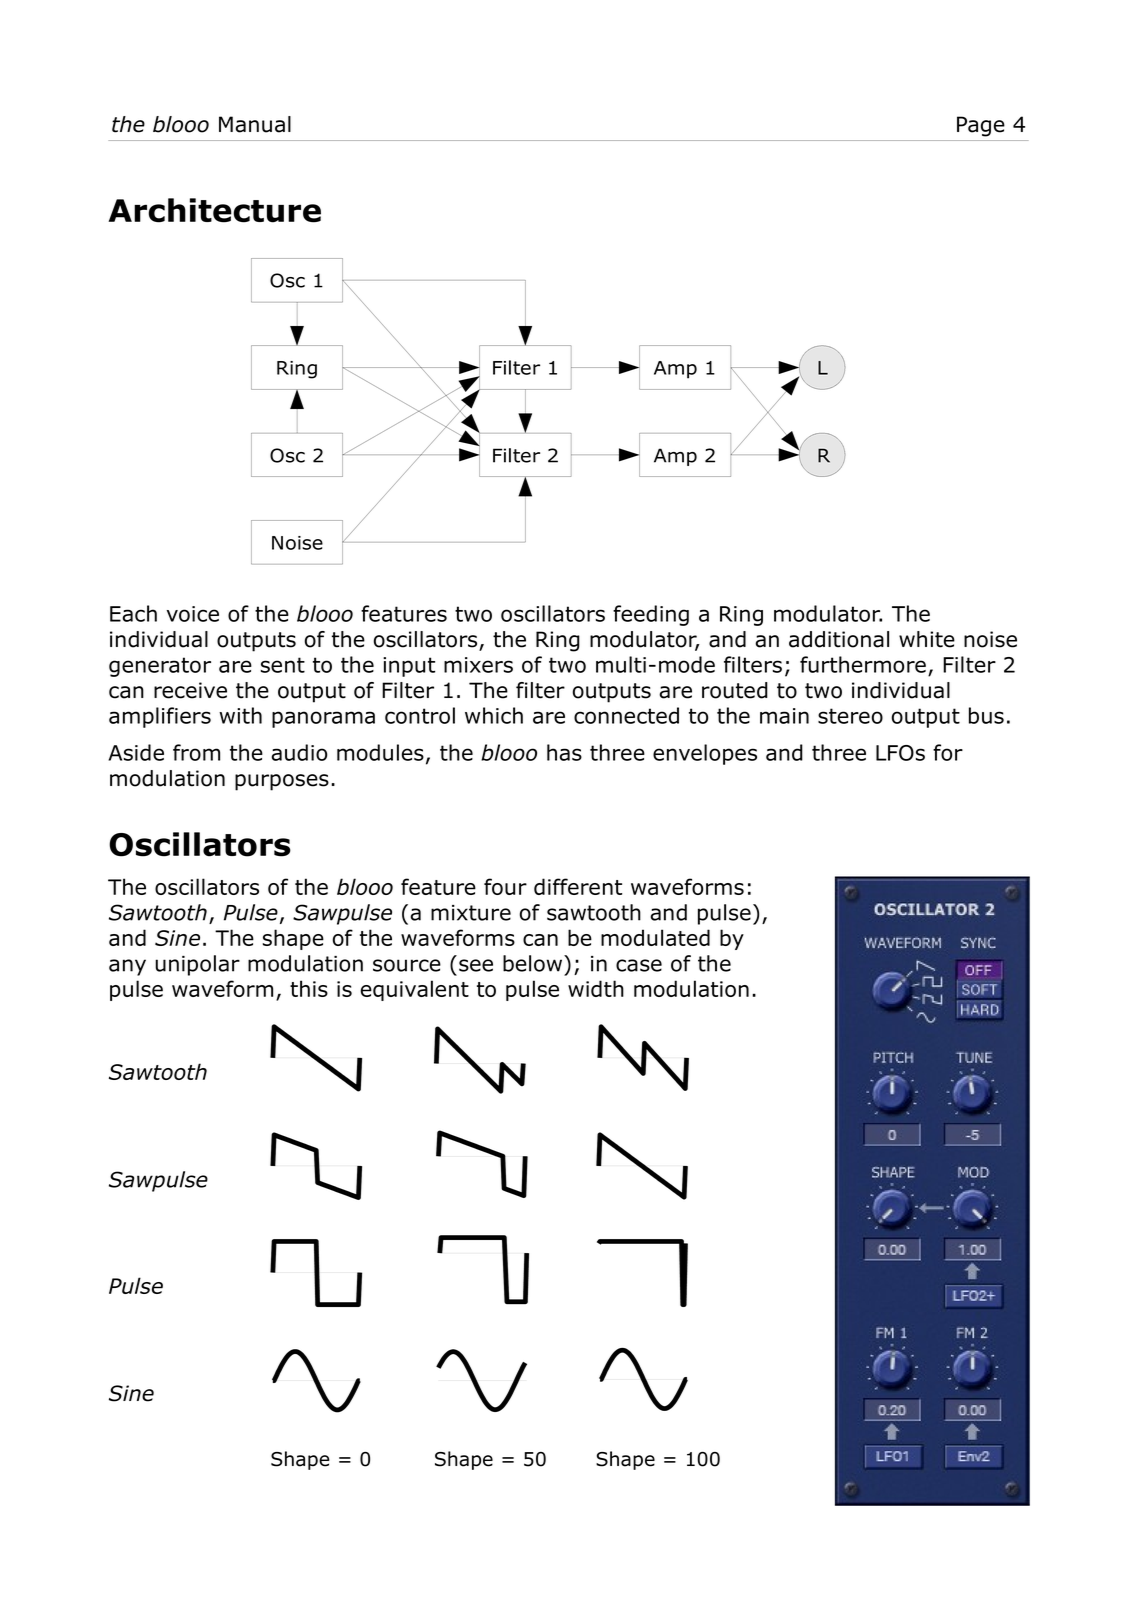  I want to click on Architecture, so click(214, 210).
